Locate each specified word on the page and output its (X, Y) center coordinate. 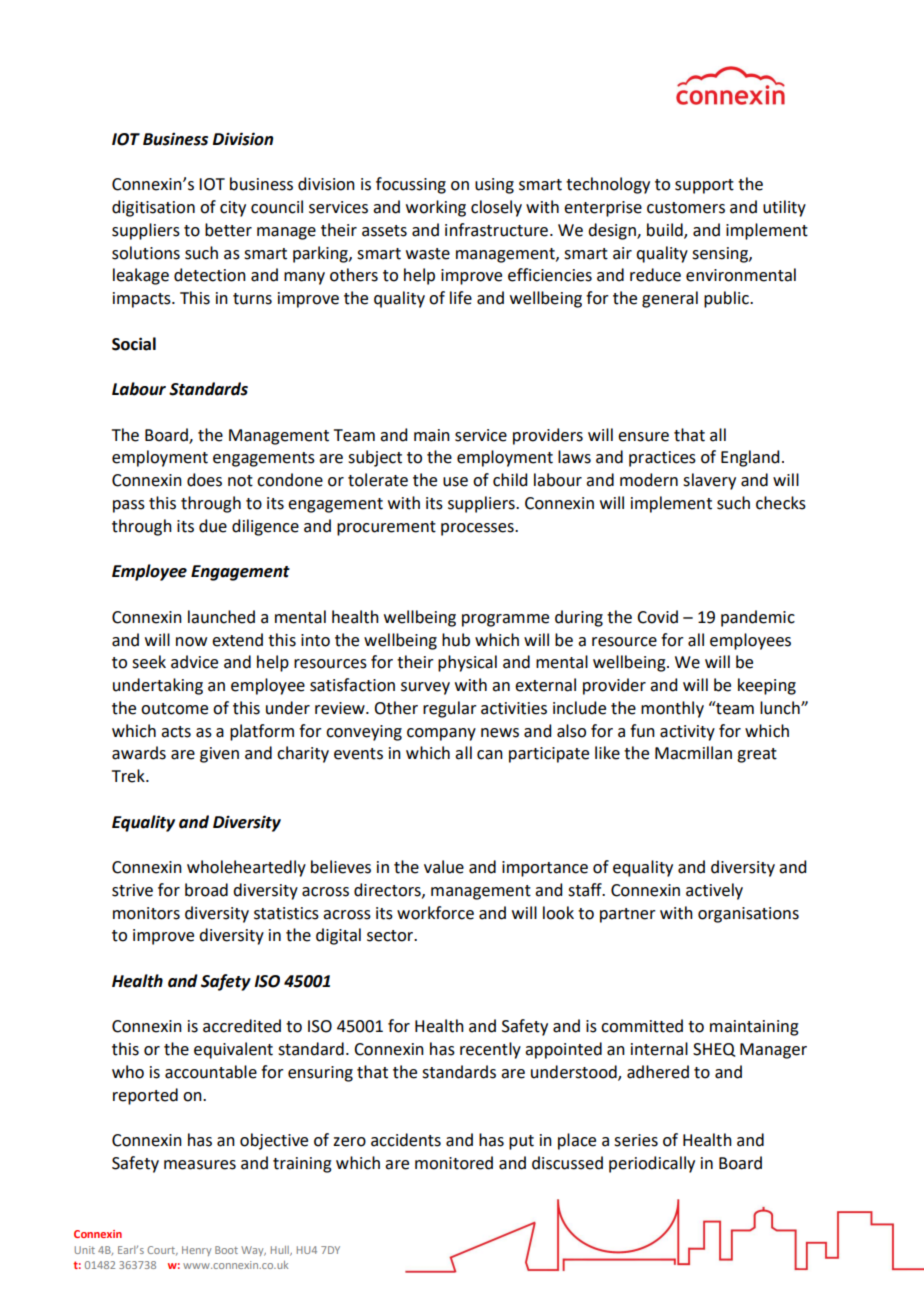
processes (478, 529)
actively (714, 891)
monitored (454, 1163)
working (436, 208)
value (444, 867)
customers (686, 208)
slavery (709, 481)
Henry (196, 1251)
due (213, 526)
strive (132, 890)
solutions (146, 253)
